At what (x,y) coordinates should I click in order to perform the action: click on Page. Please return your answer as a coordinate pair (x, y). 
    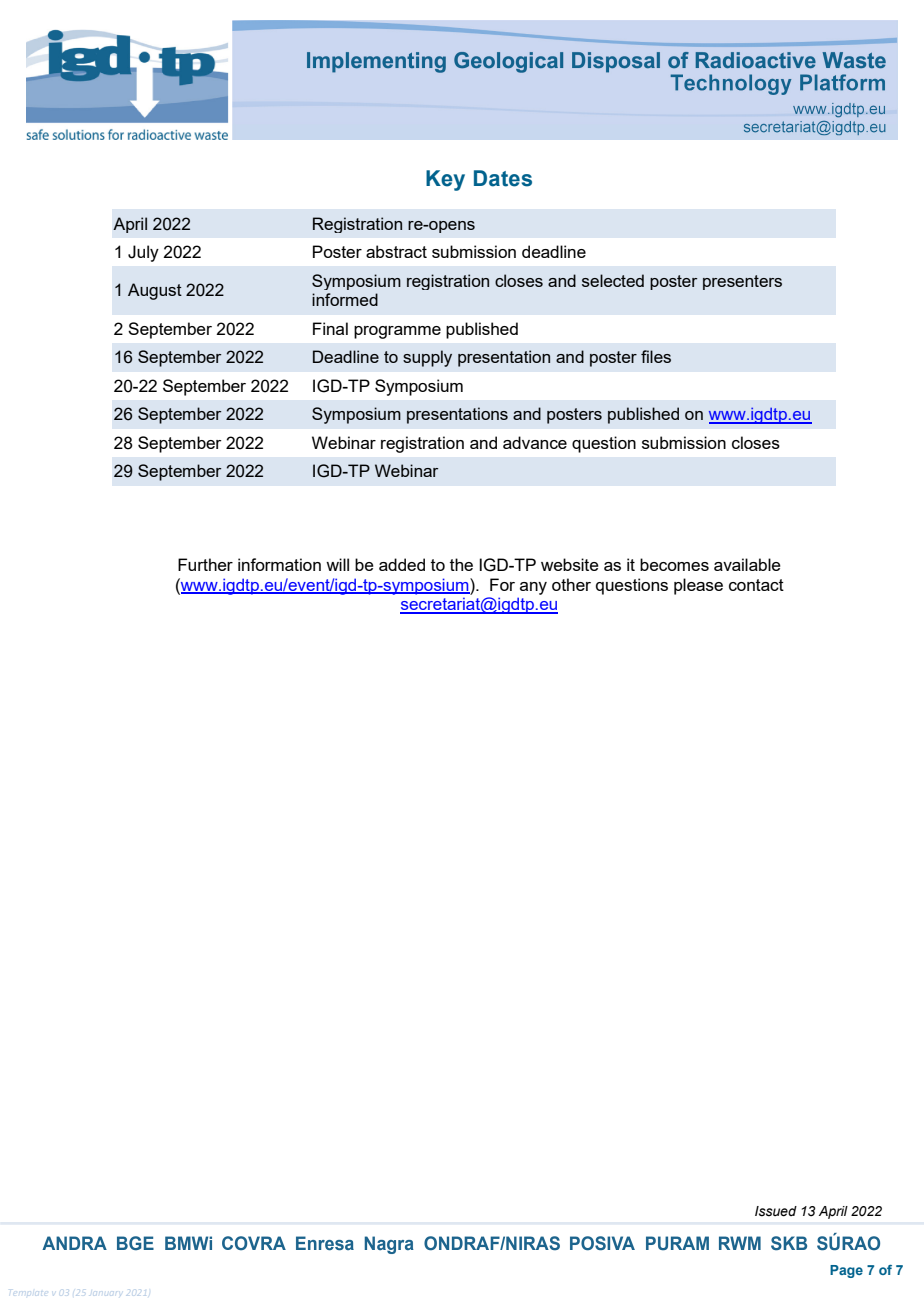
    Looking at the image, I should click on (846, 1271).
